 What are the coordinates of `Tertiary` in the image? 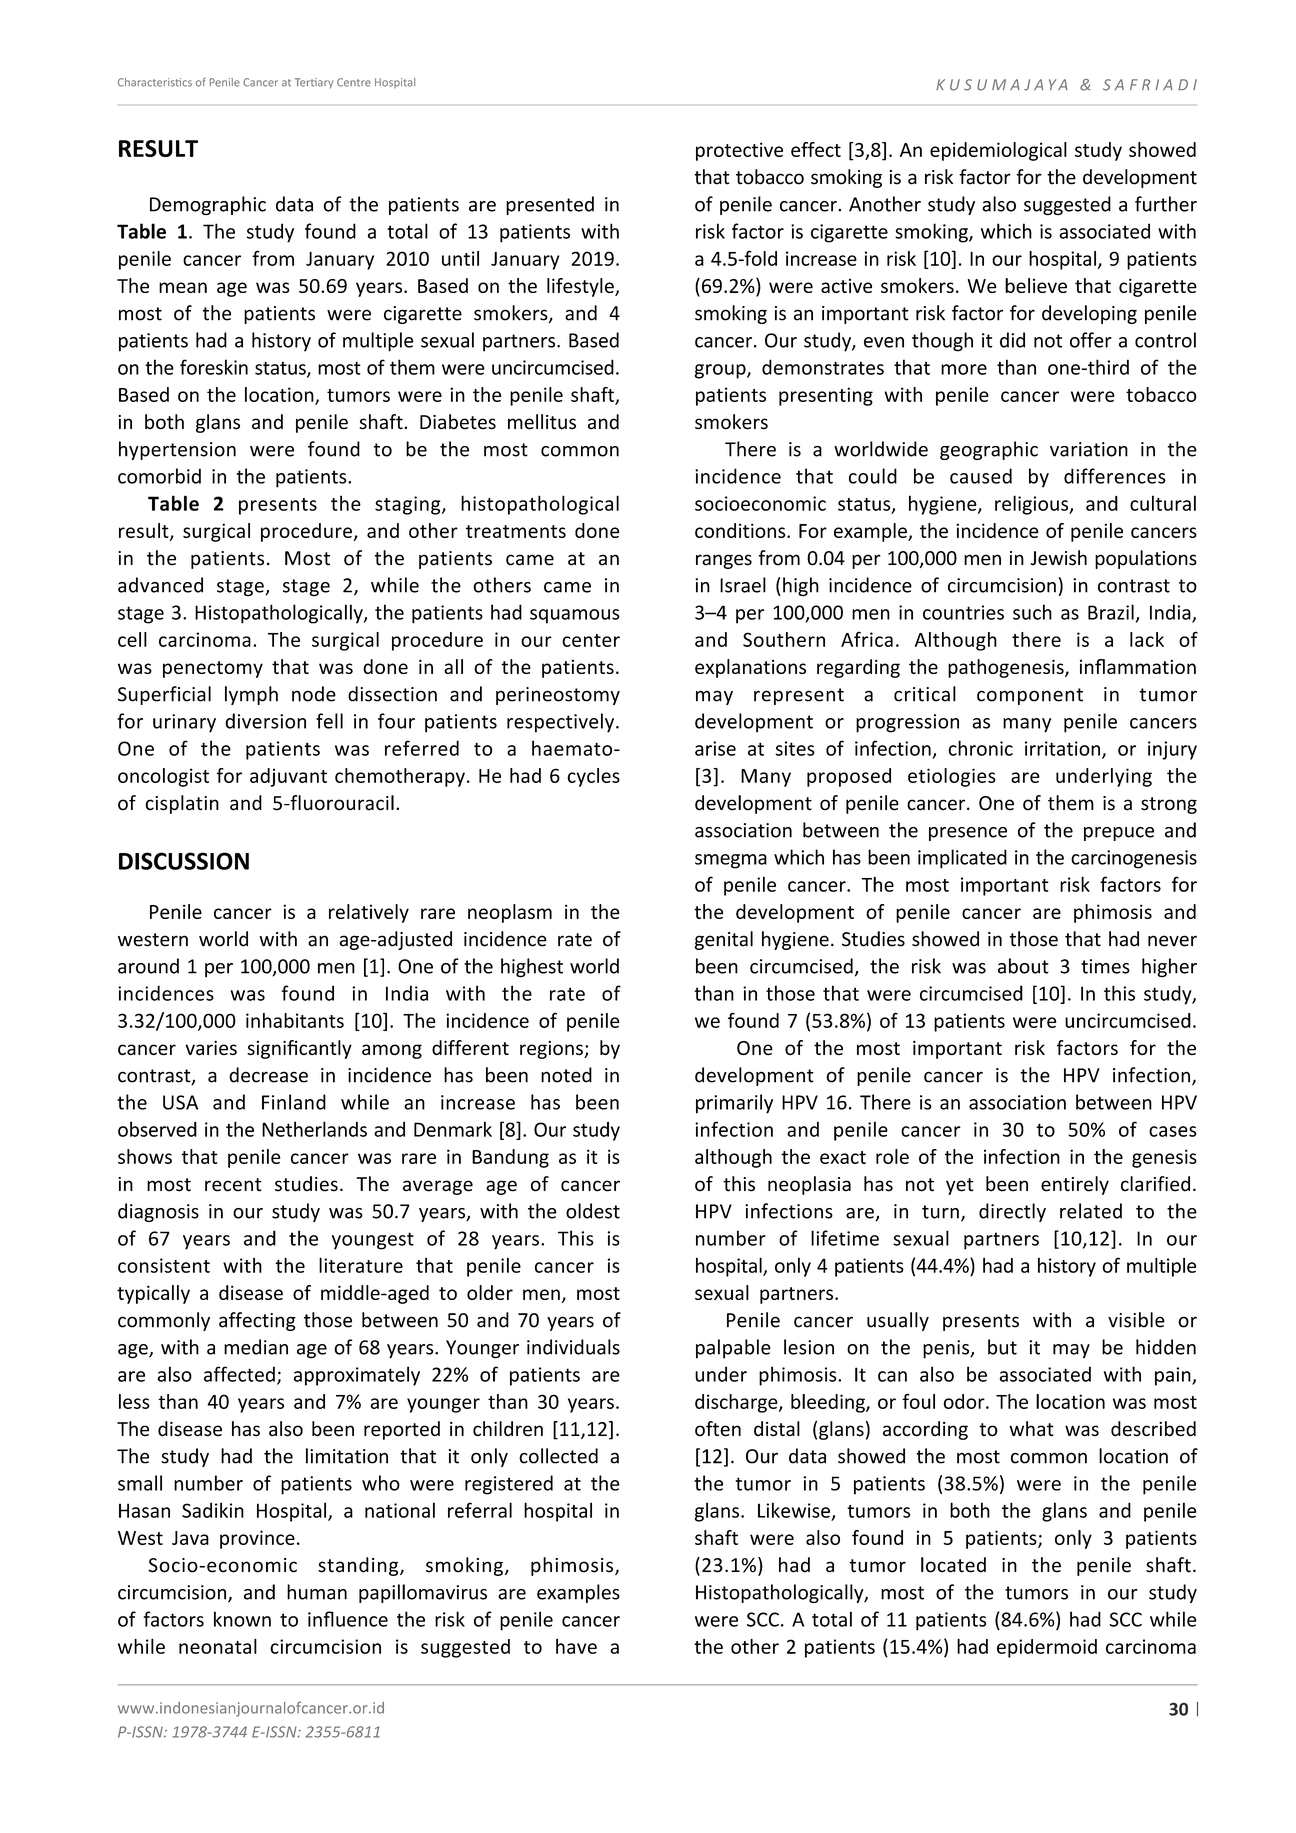 It's located at (314, 83).
